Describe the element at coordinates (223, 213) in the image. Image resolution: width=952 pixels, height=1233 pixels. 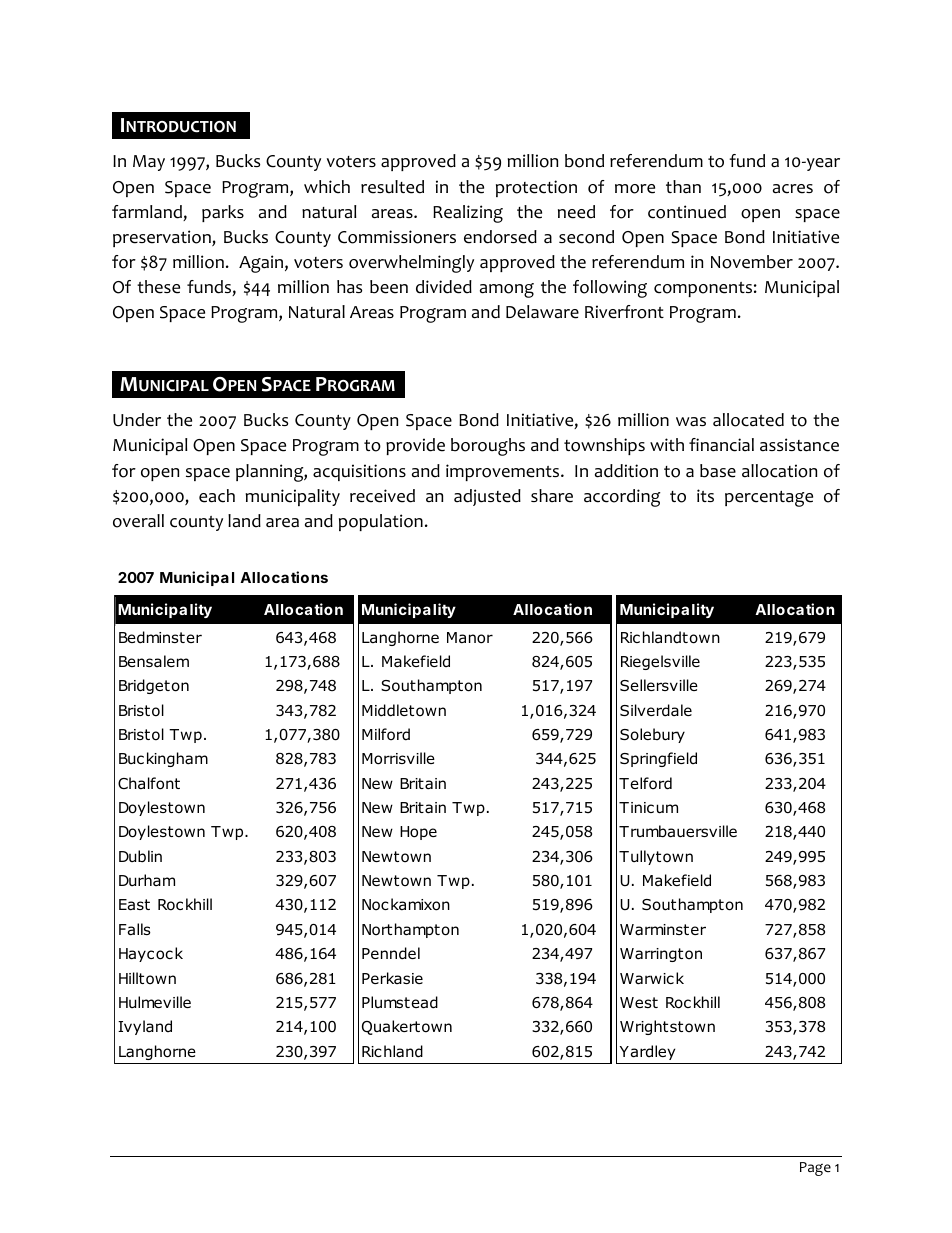
I see `parks` at that location.
